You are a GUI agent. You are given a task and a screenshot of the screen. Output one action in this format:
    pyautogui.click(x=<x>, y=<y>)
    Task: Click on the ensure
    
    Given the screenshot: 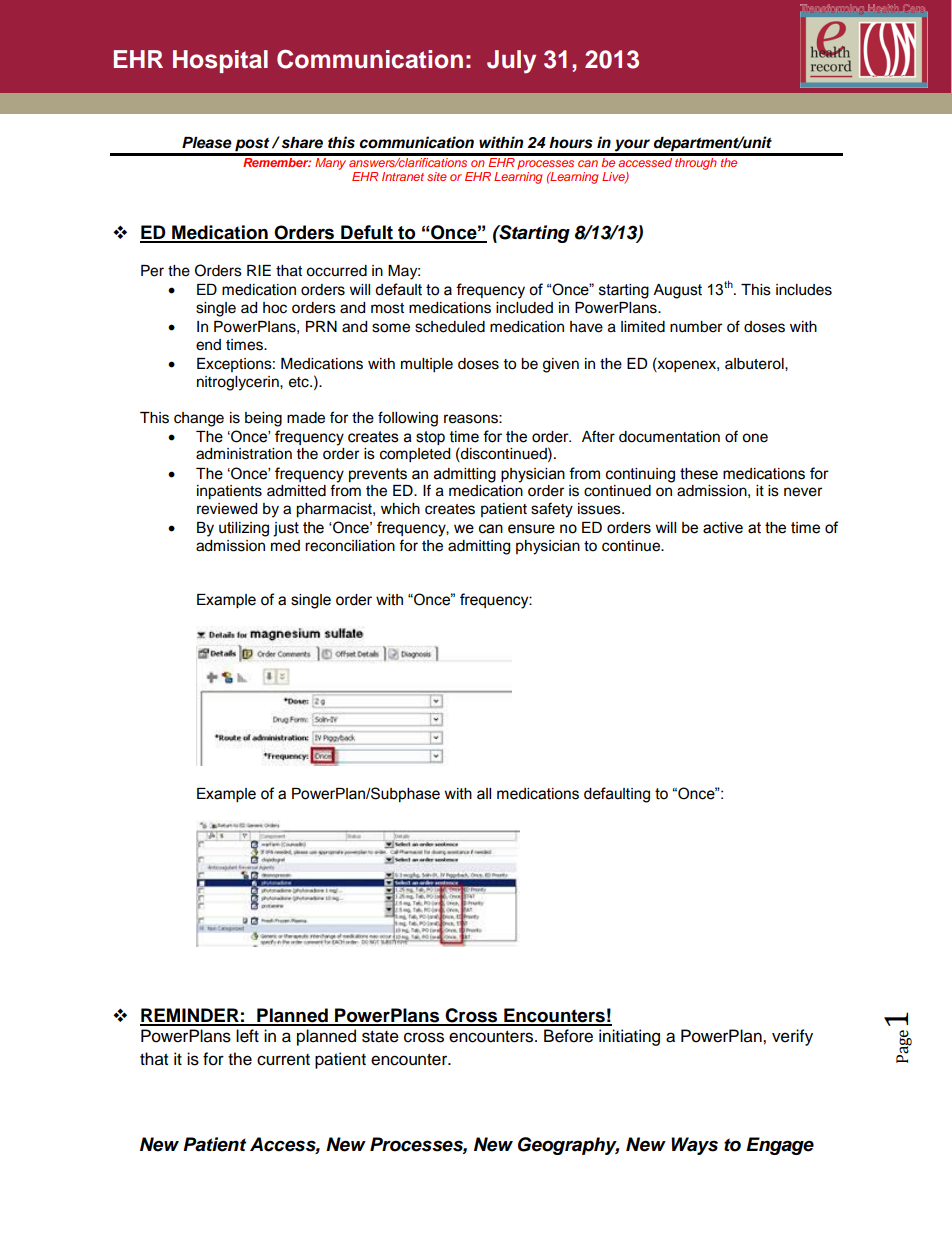 What is the action you would take?
    pyautogui.click(x=531, y=529)
